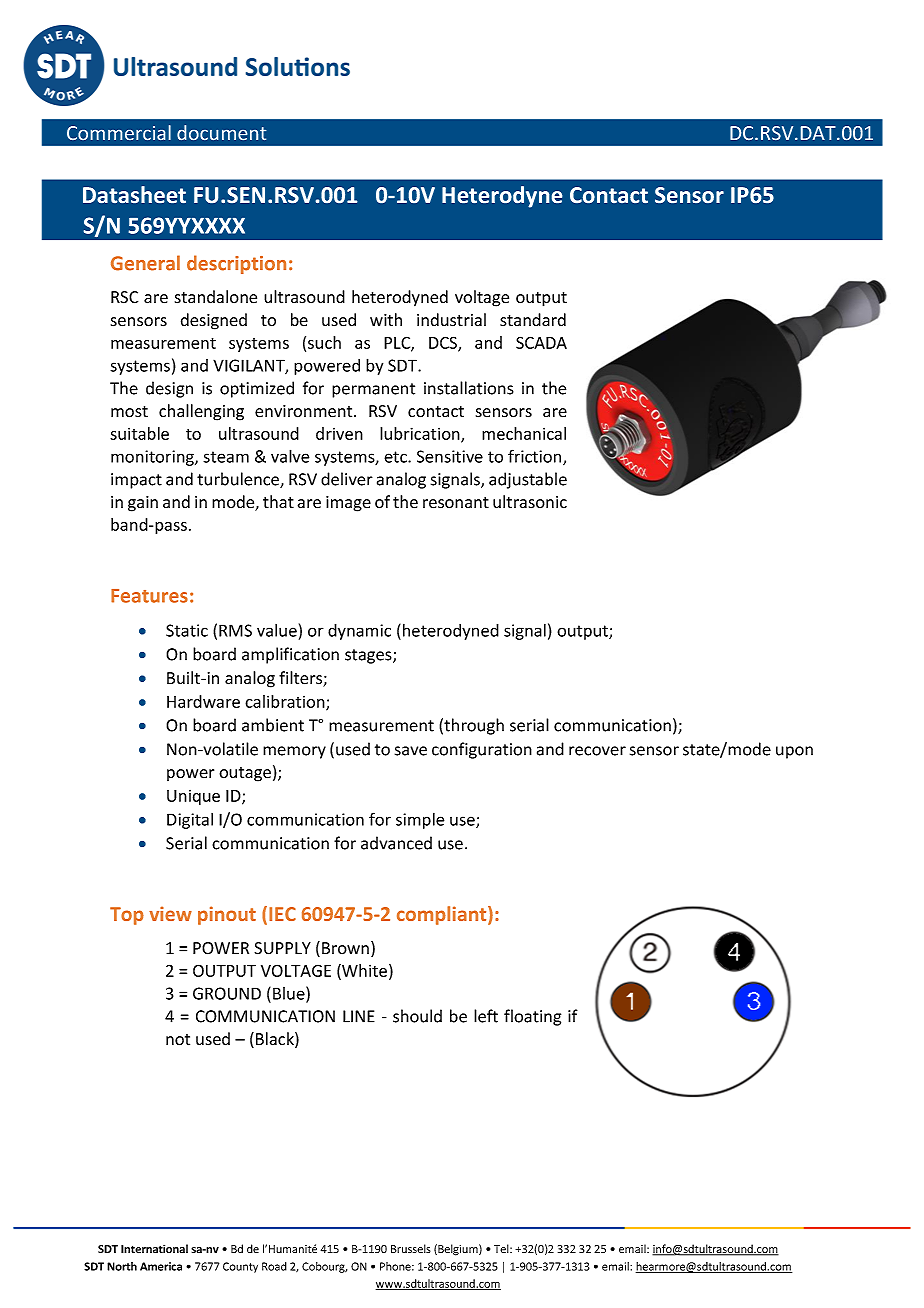 The height and width of the screenshot is (1308, 924). What do you see at coordinates (532, 1017) in the screenshot?
I see `floating` at bounding box center [532, 1017].
